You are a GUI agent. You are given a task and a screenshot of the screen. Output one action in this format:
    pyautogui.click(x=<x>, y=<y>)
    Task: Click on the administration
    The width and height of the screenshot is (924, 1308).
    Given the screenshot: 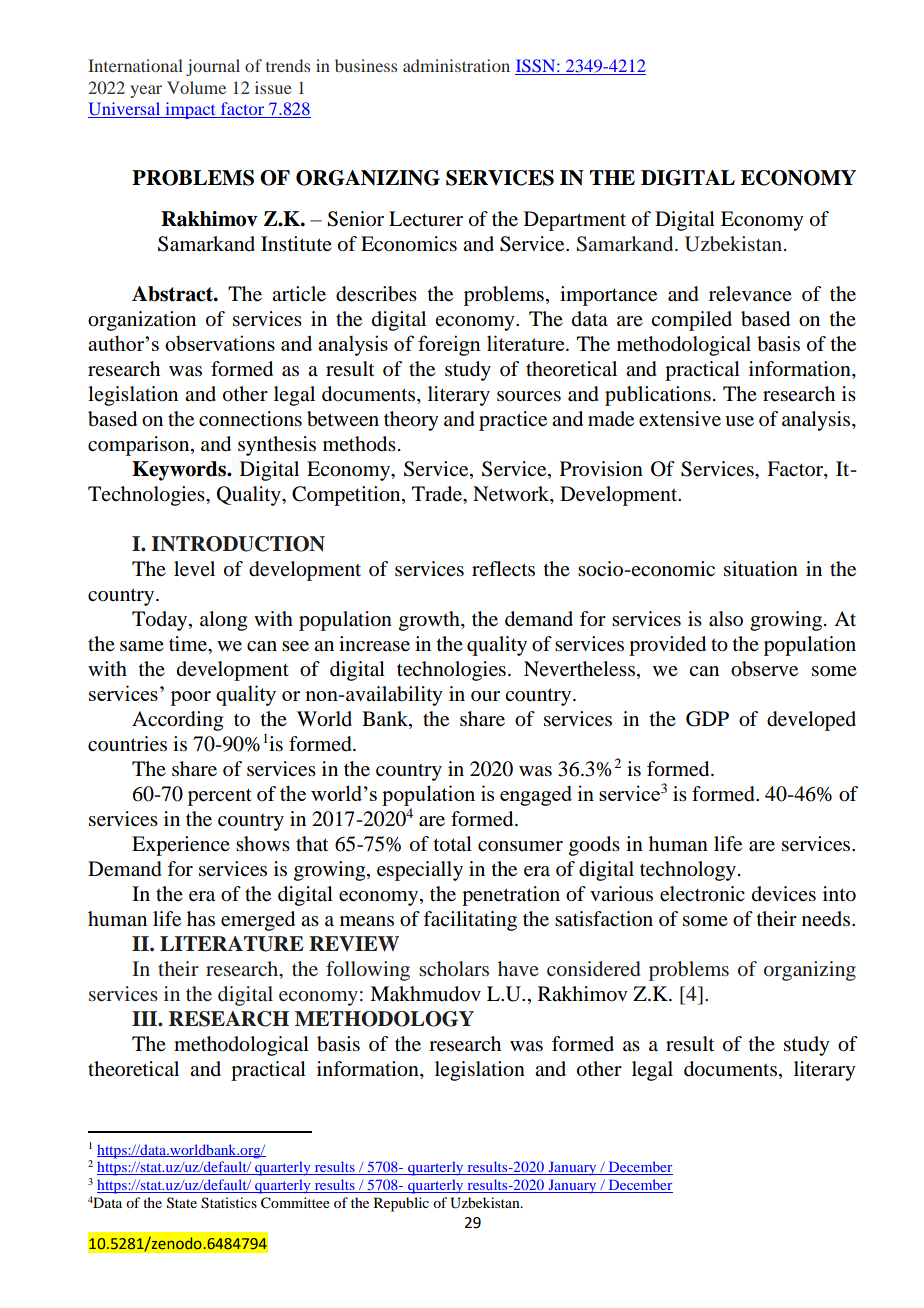 What is the action you would take?
    pyautogui.click(x=456, y=65)
